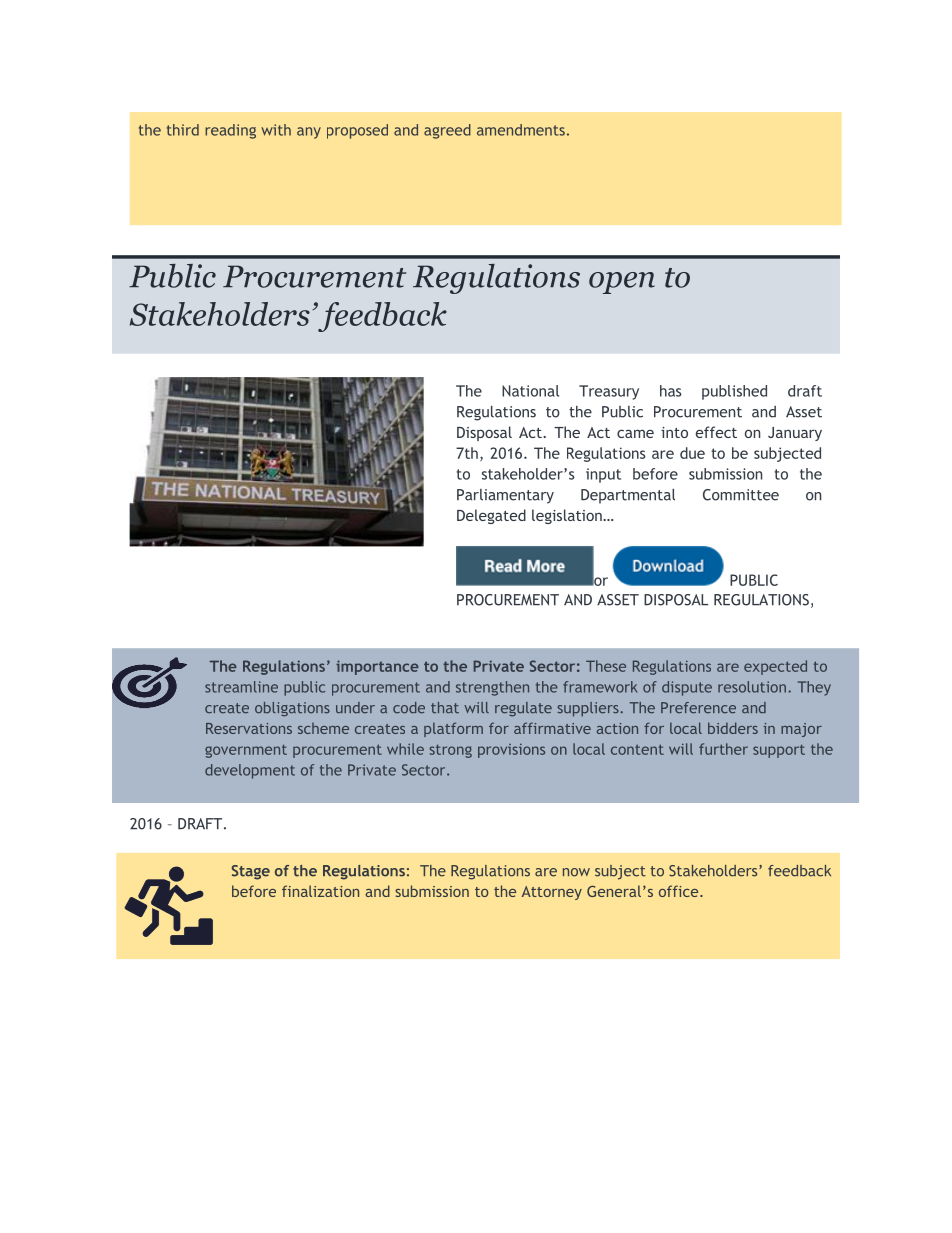 This page has width=952, height=1233. What do you see at coordinates (521, 130) in the page?
I see `amendments` at bounding box center [521, 130].
